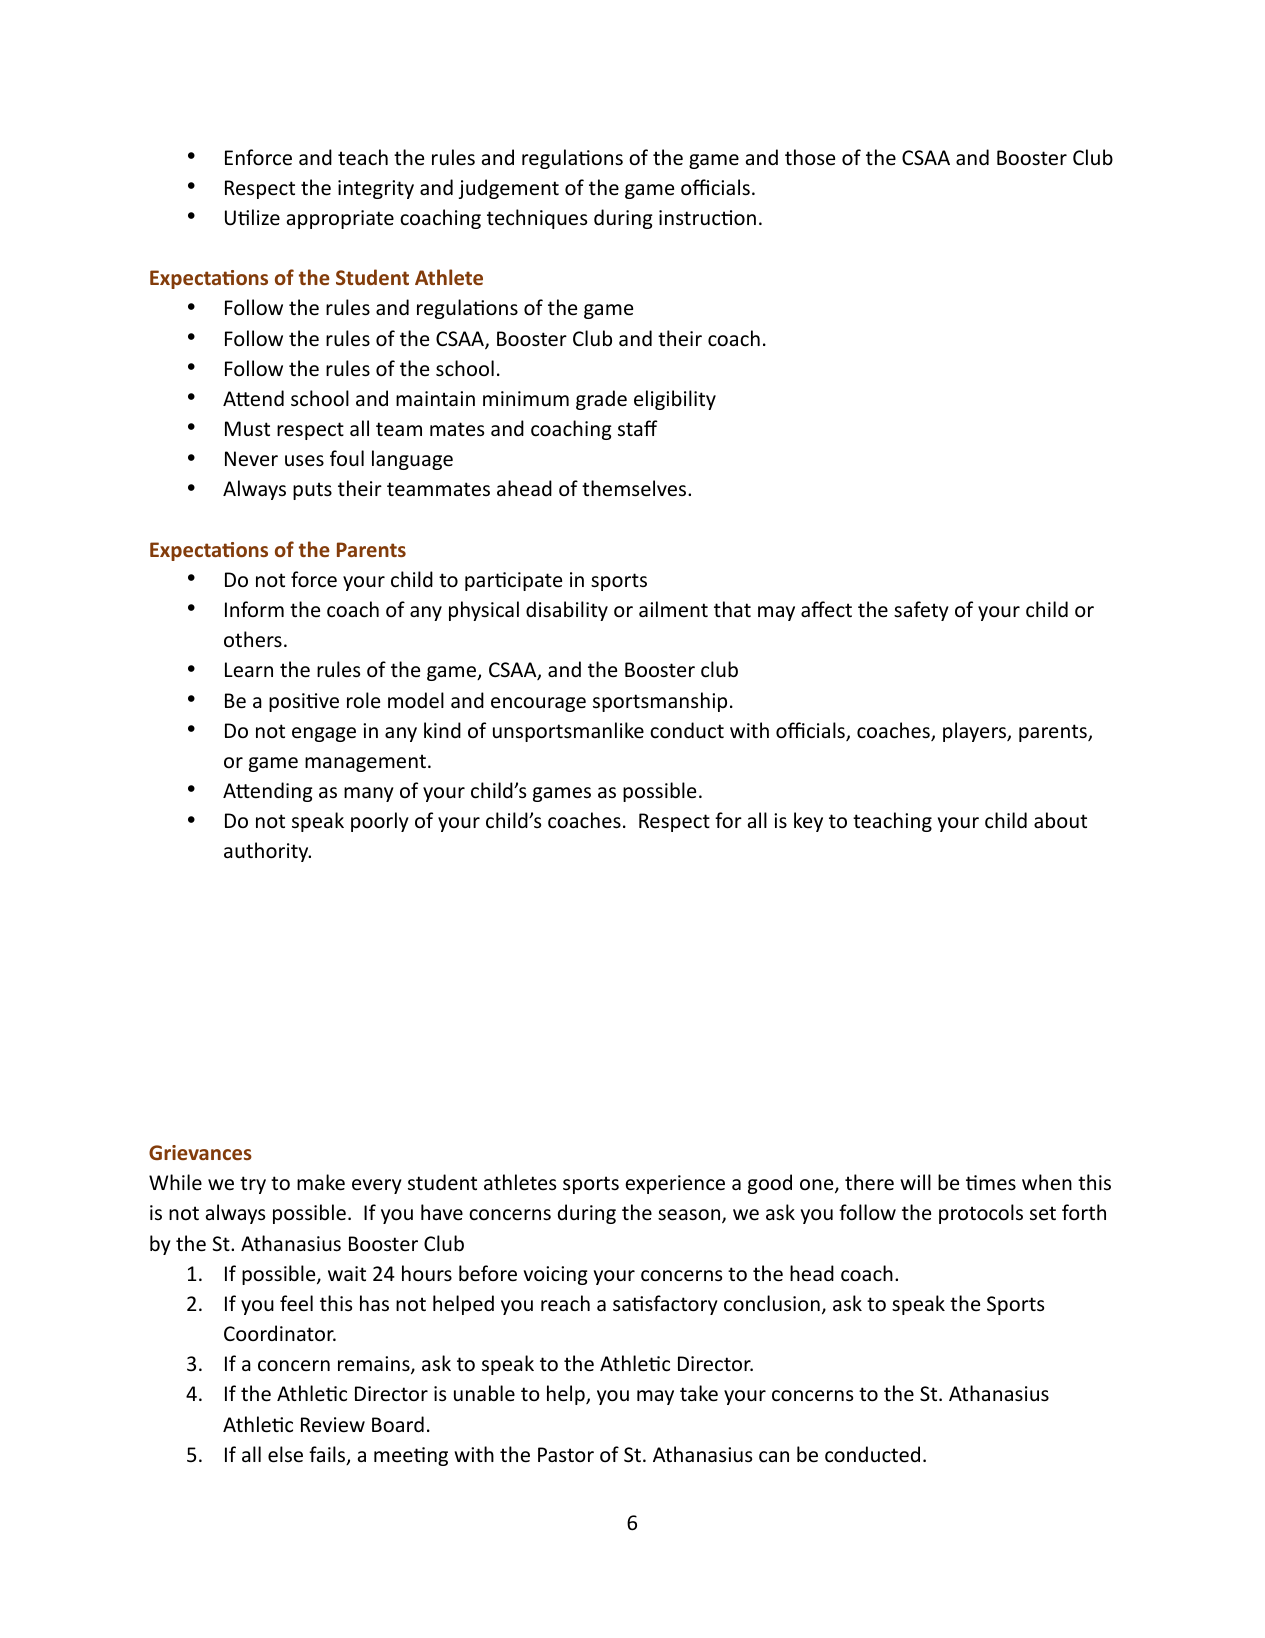  What do you see at coordinates (254, 609) in the page?
I see `Inform` at bounding box center [254, 609].
